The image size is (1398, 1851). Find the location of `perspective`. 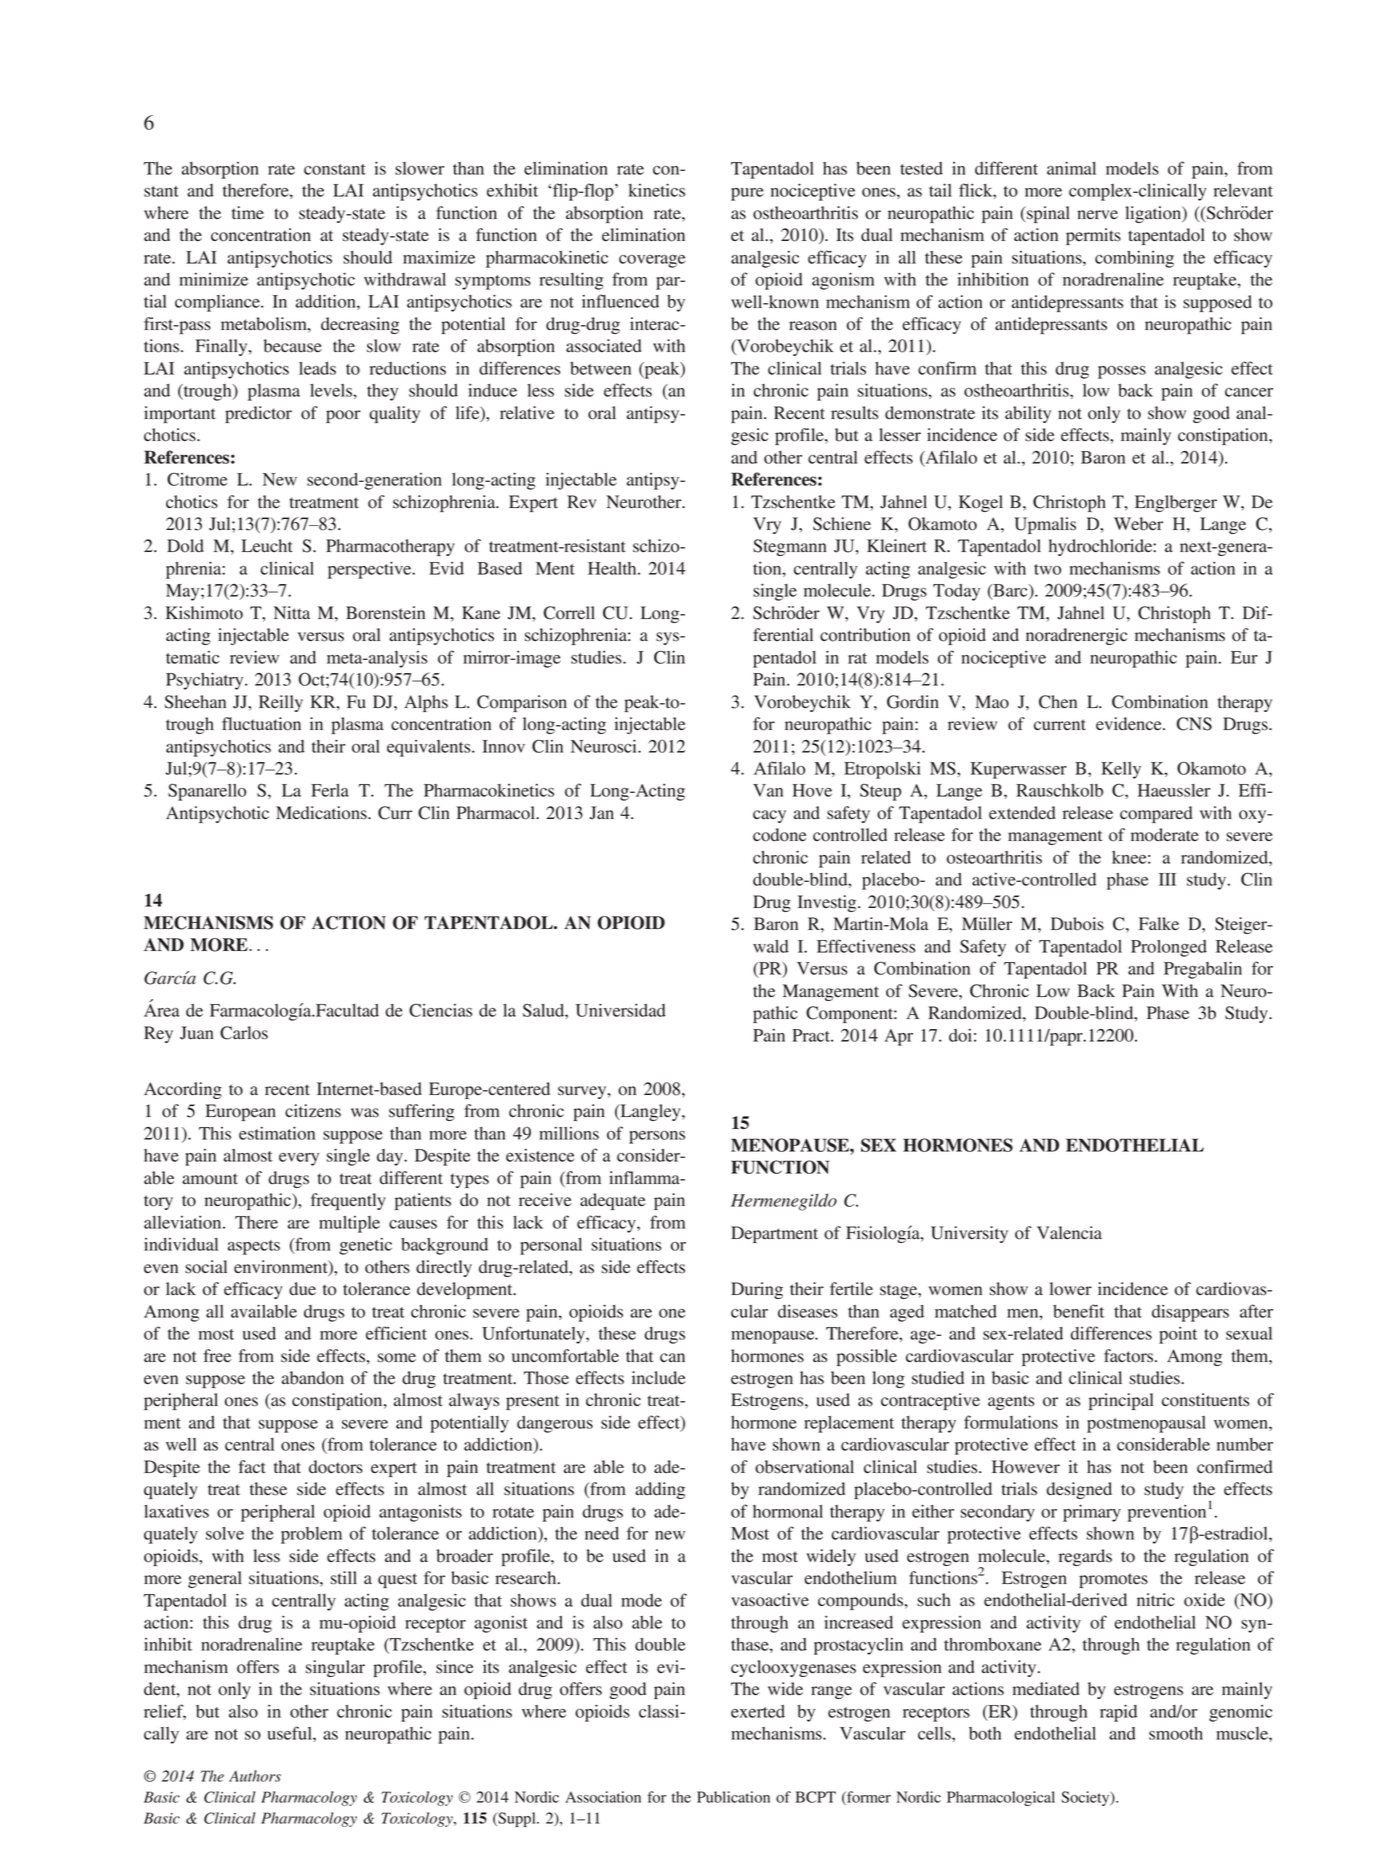

perspective is located at coordinates (371, 570).
